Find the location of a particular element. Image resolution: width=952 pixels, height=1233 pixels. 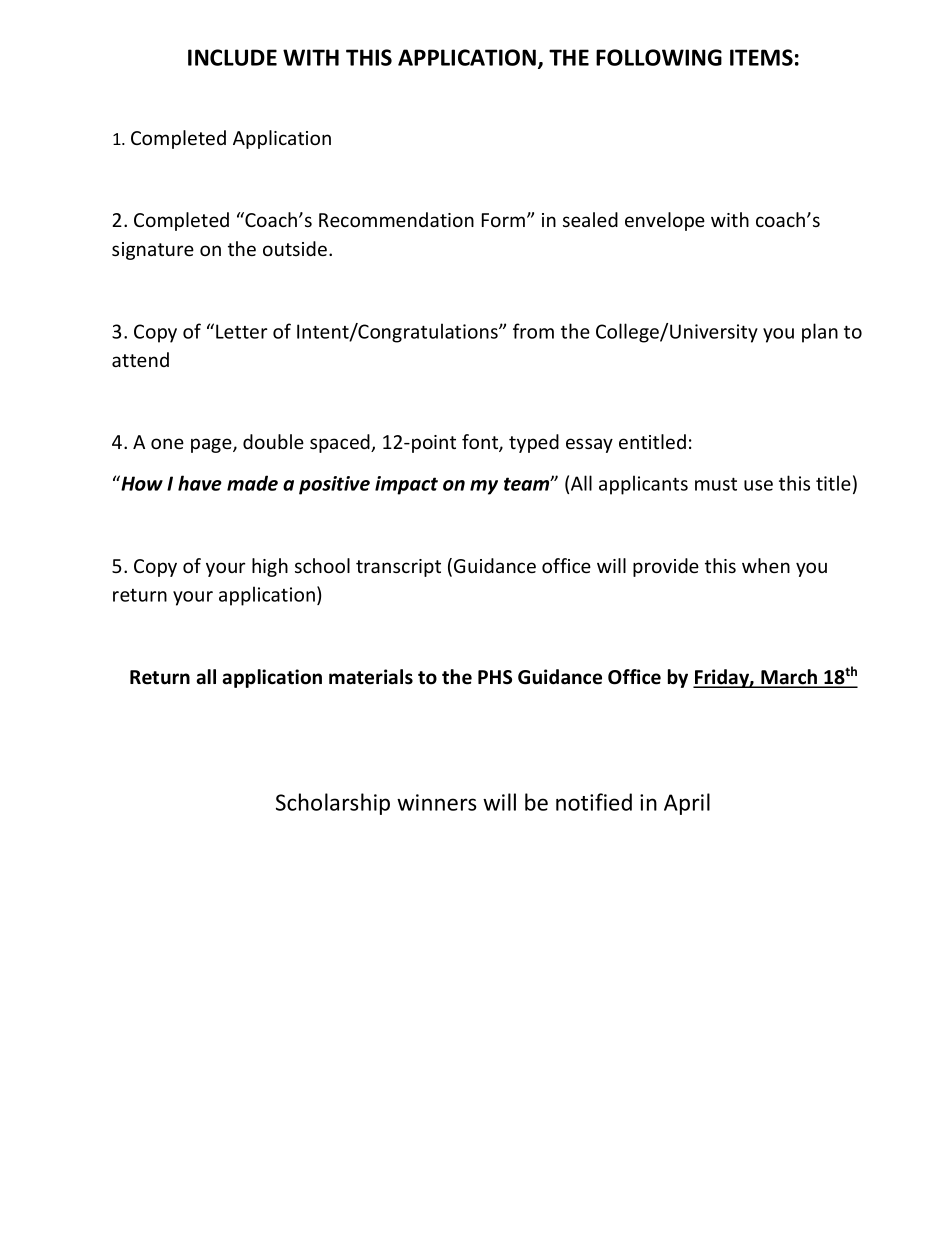

typed is located at coordinates (534, 443).
